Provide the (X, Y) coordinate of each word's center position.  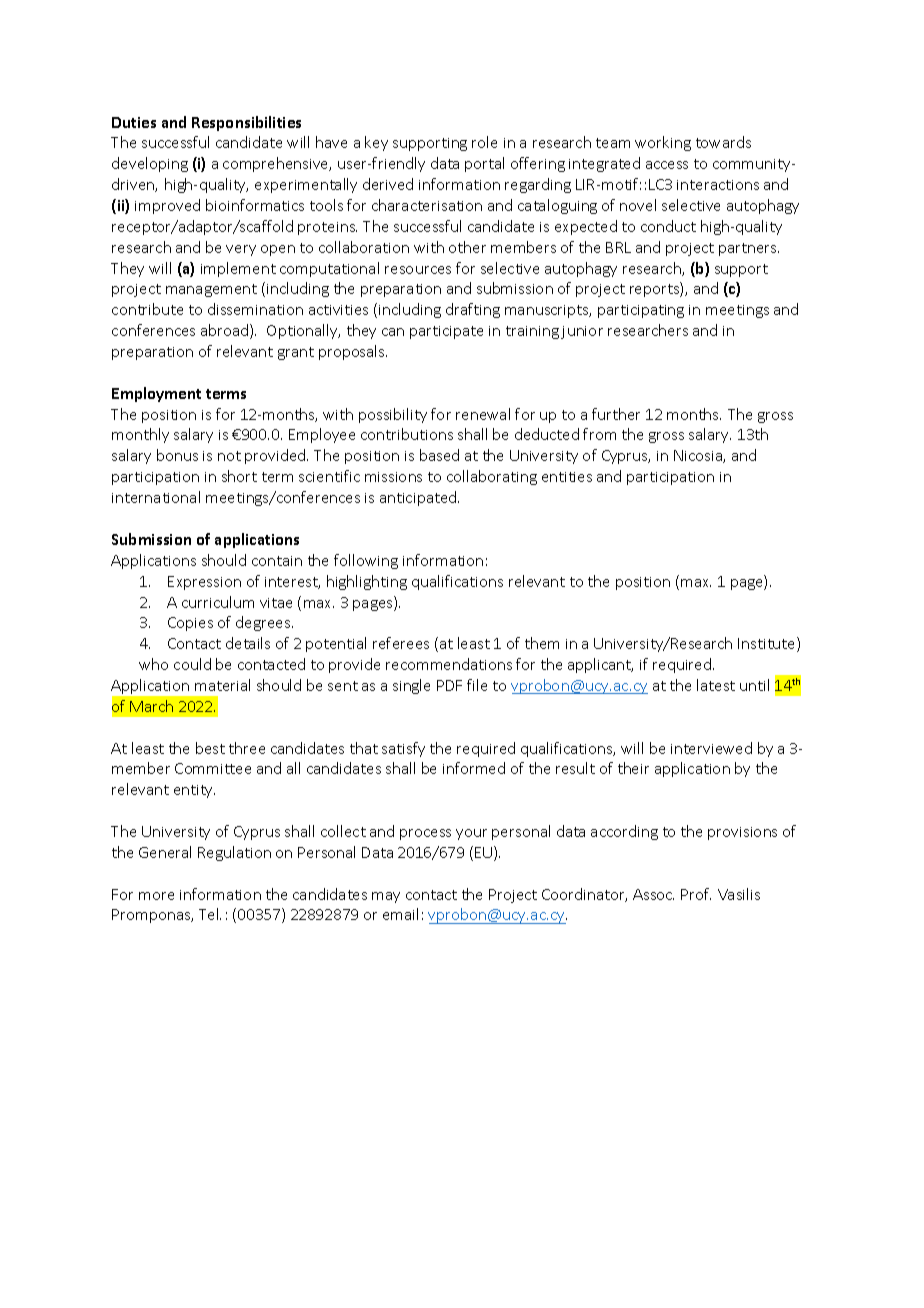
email (400, 914)
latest (716, 685)
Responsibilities (246, 123)
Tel (210, 914)
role (484, 142)
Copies (190, 624)
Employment (156, 394)
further (616, 414)
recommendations (449, 664)
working (663, 143)
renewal (483, 414)
